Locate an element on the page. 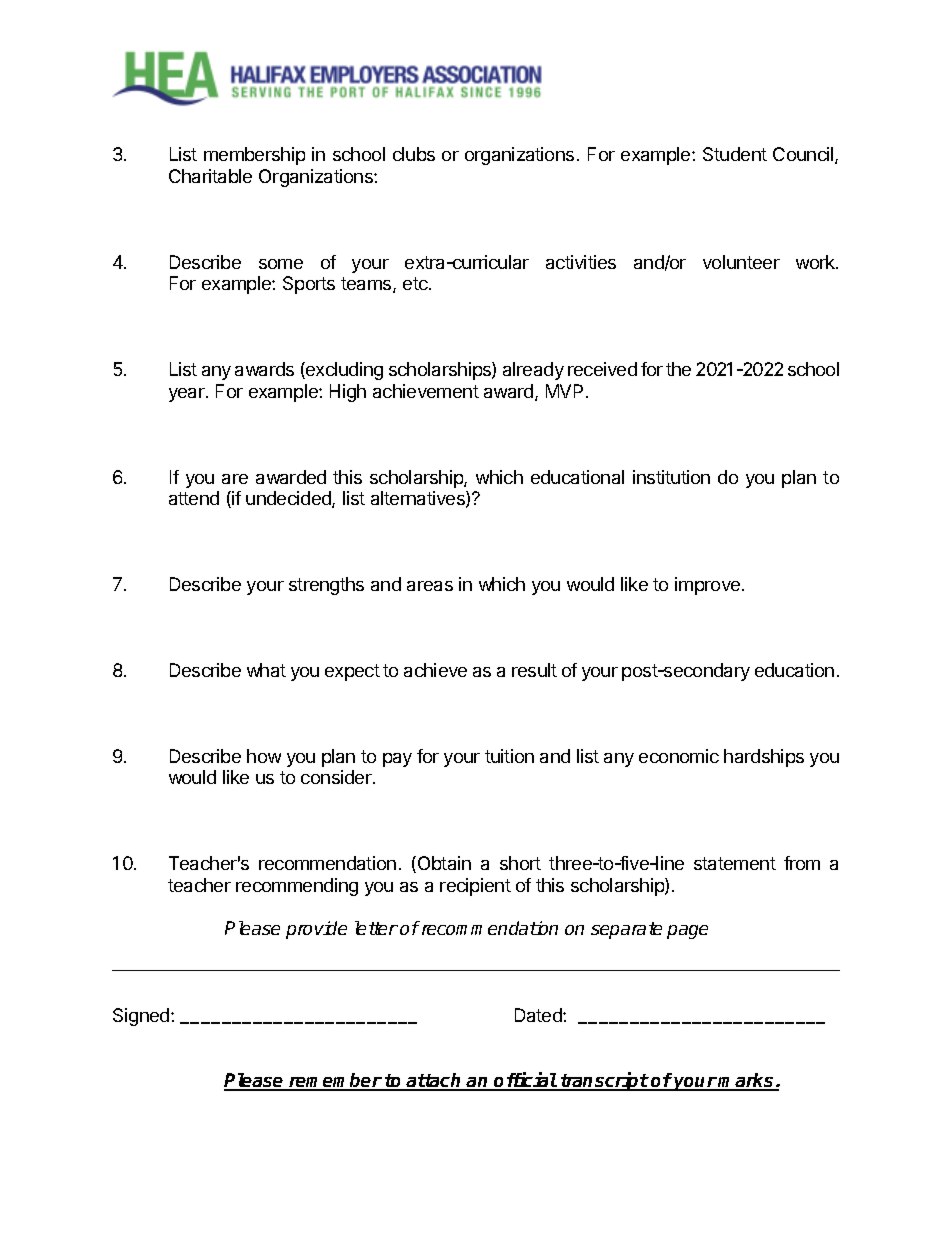  improve is located at coordinates (707, 586).
